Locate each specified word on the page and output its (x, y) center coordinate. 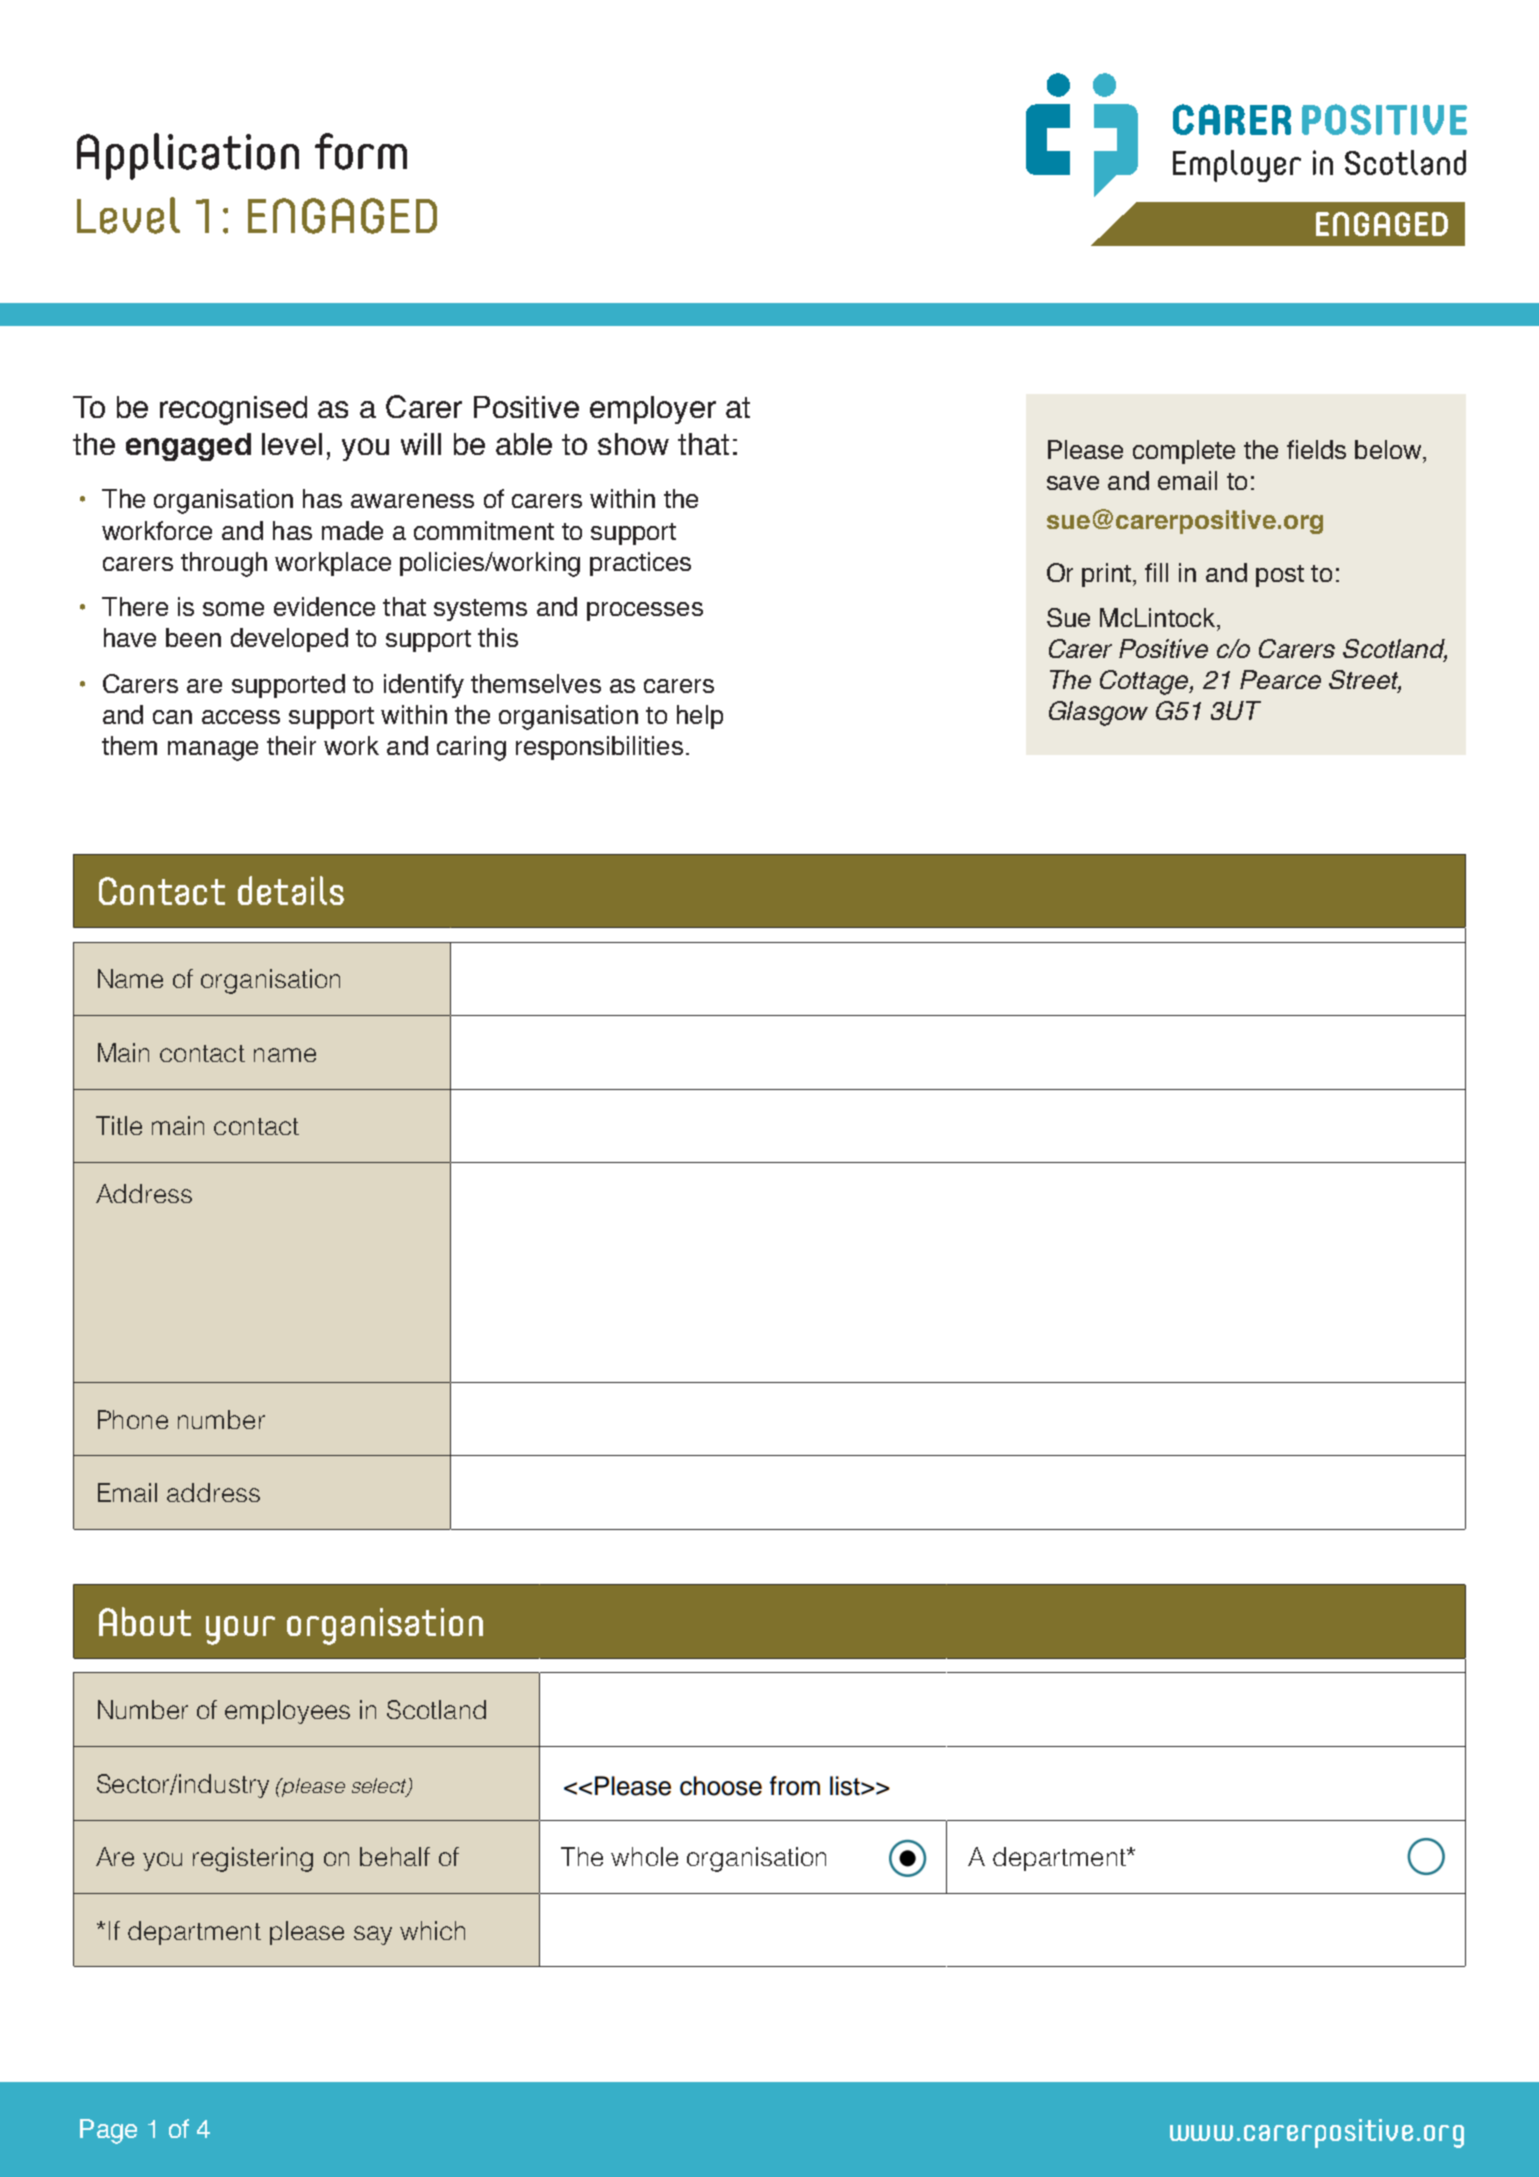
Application (188, 156)
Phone (133, 1419)
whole (644, 1856)
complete (1184, 452)
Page (108, 2131)
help (700, 717)
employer (653, 410)
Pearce (1280, 679)
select (380, 1787)
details (291, 890)
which (432, 1930)
